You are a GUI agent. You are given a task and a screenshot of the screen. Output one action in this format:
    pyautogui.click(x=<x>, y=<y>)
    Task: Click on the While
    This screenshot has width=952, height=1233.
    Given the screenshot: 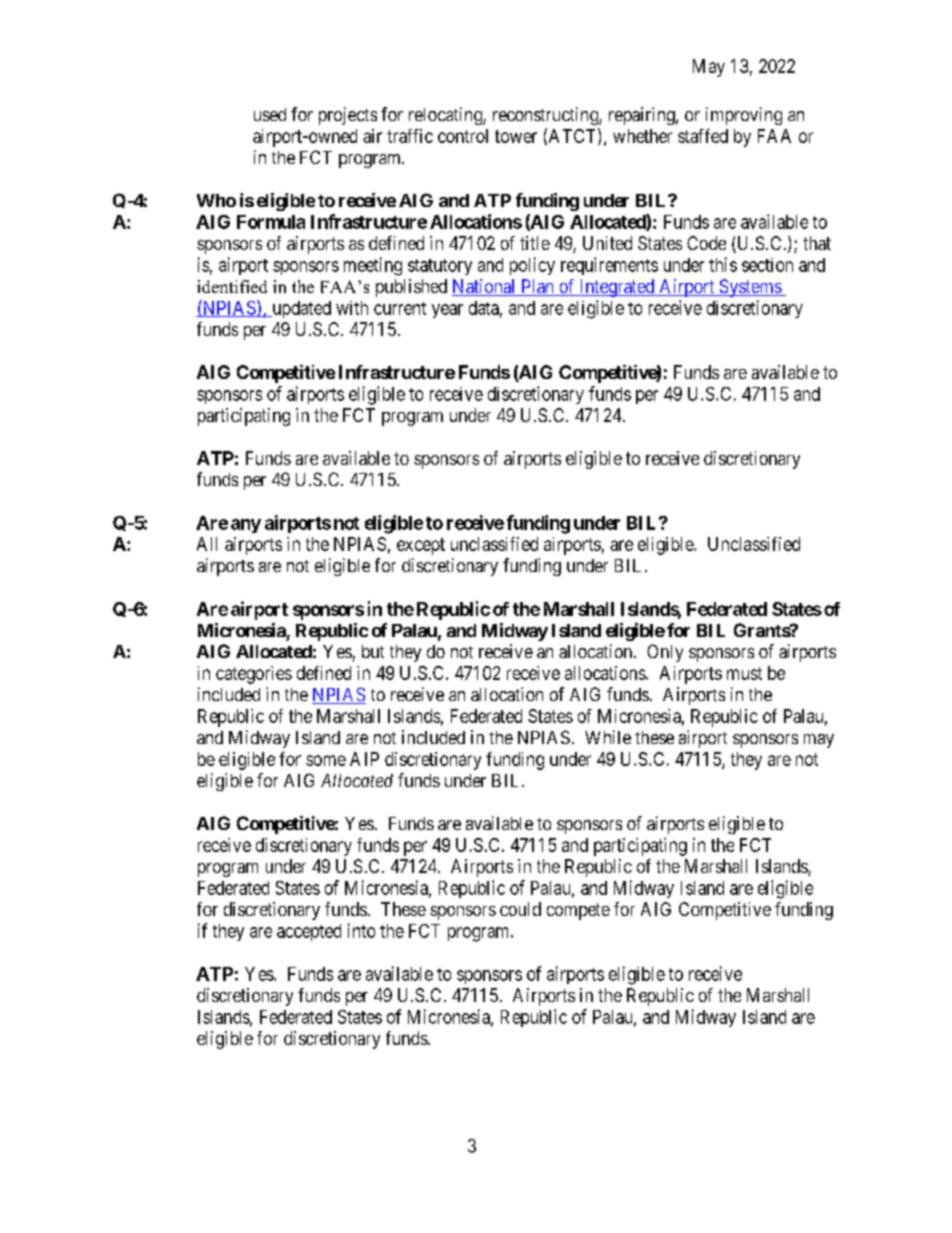 What is the action you would take?
    pyautogui.click(x=608, y=737)
